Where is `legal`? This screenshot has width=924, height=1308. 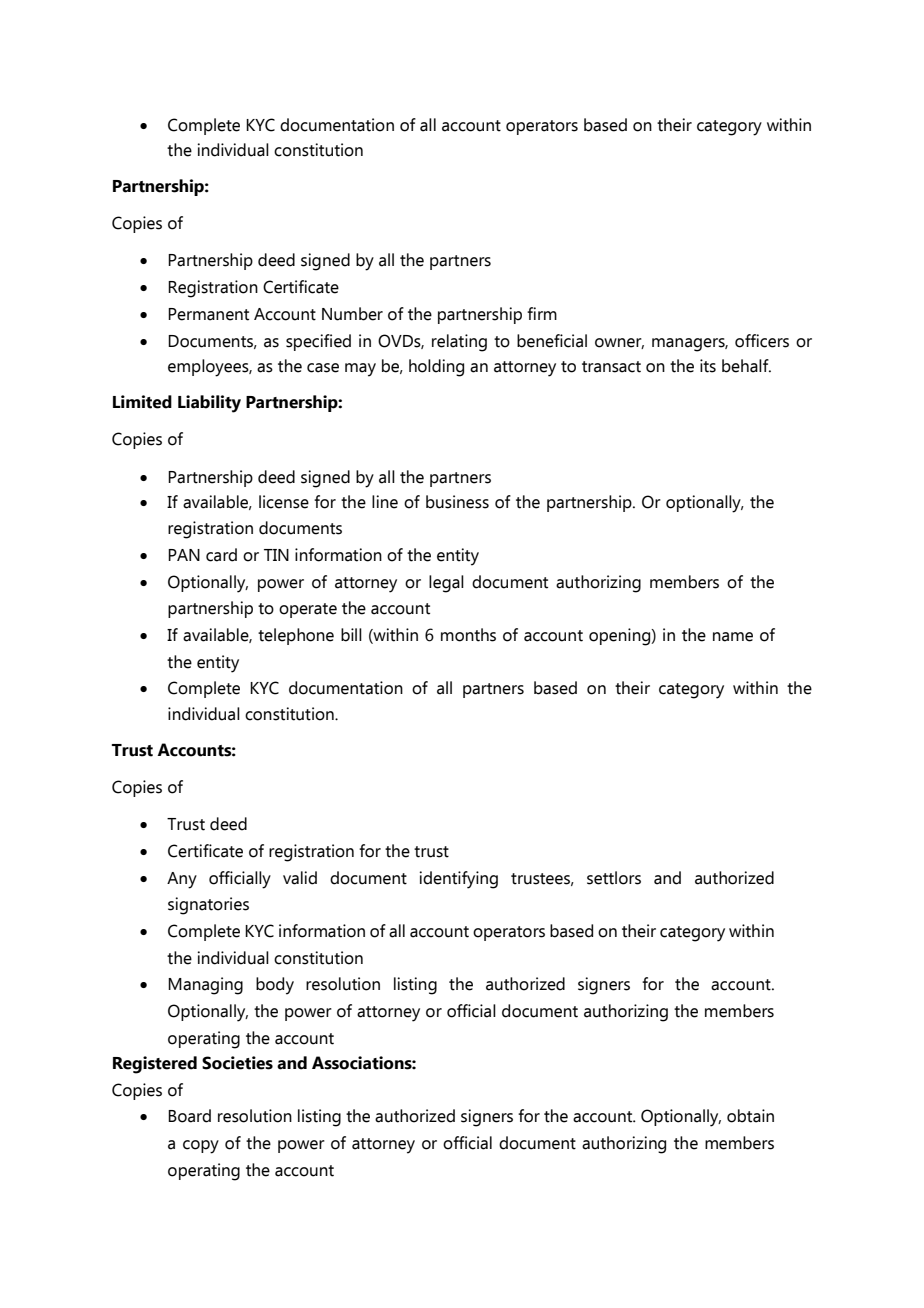 legal is located at coordinates (446, 584).
